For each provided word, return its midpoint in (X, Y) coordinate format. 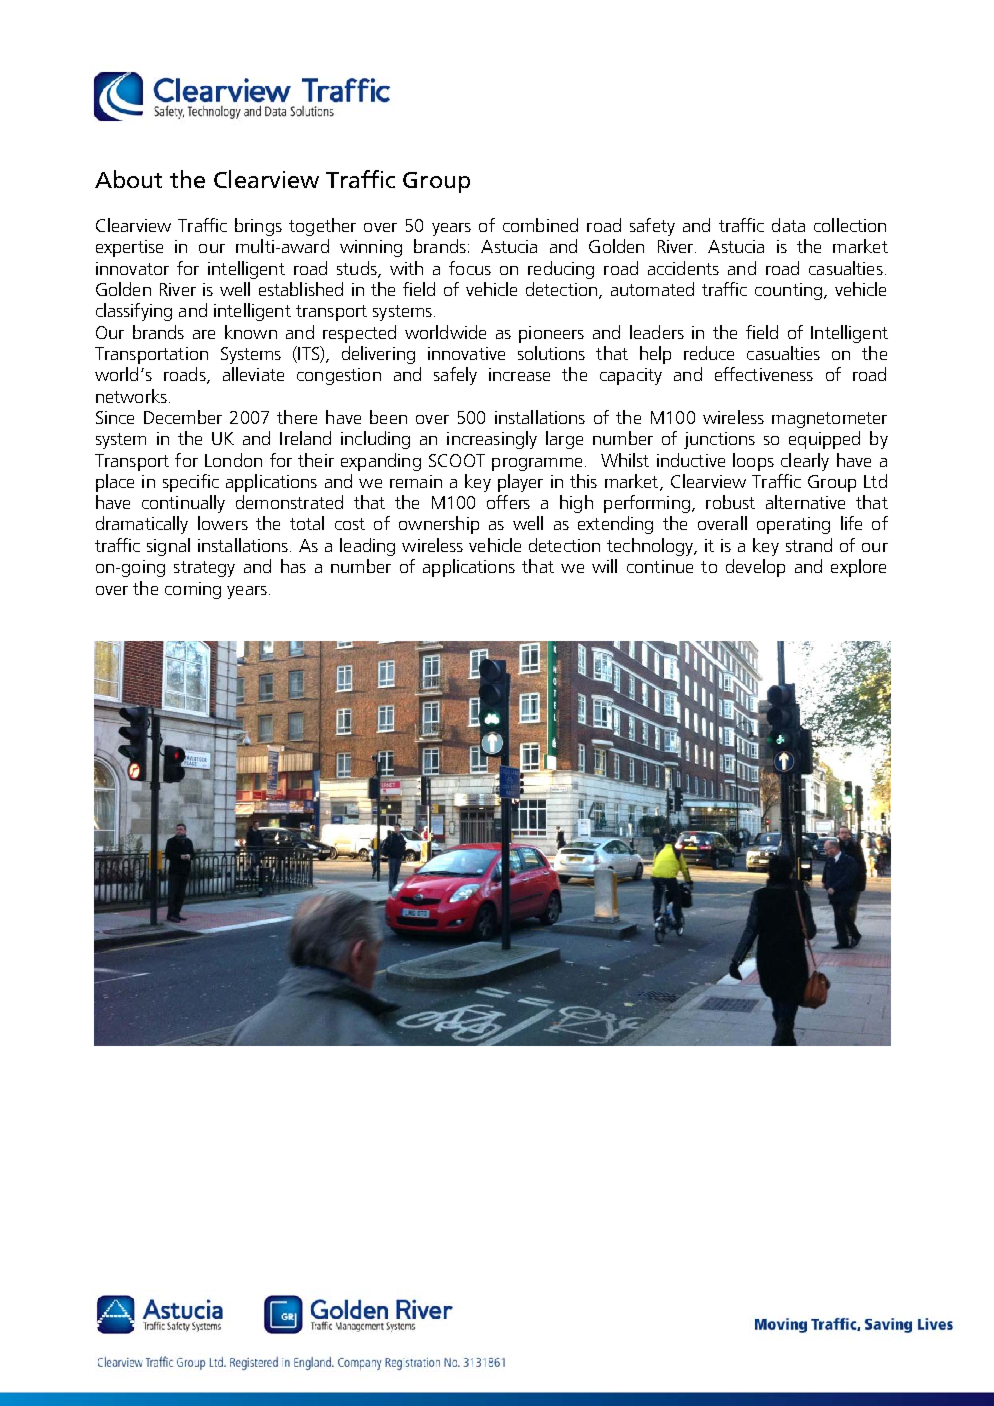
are (204, 334)
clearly (805, 462)
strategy (204, 569)
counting (788, 291)
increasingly (492, 440)
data (788, 225)
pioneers (551, 334)
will (604, 566)
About (128, 179)
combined (540, 225)
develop (755, 568)
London (233, 460)
